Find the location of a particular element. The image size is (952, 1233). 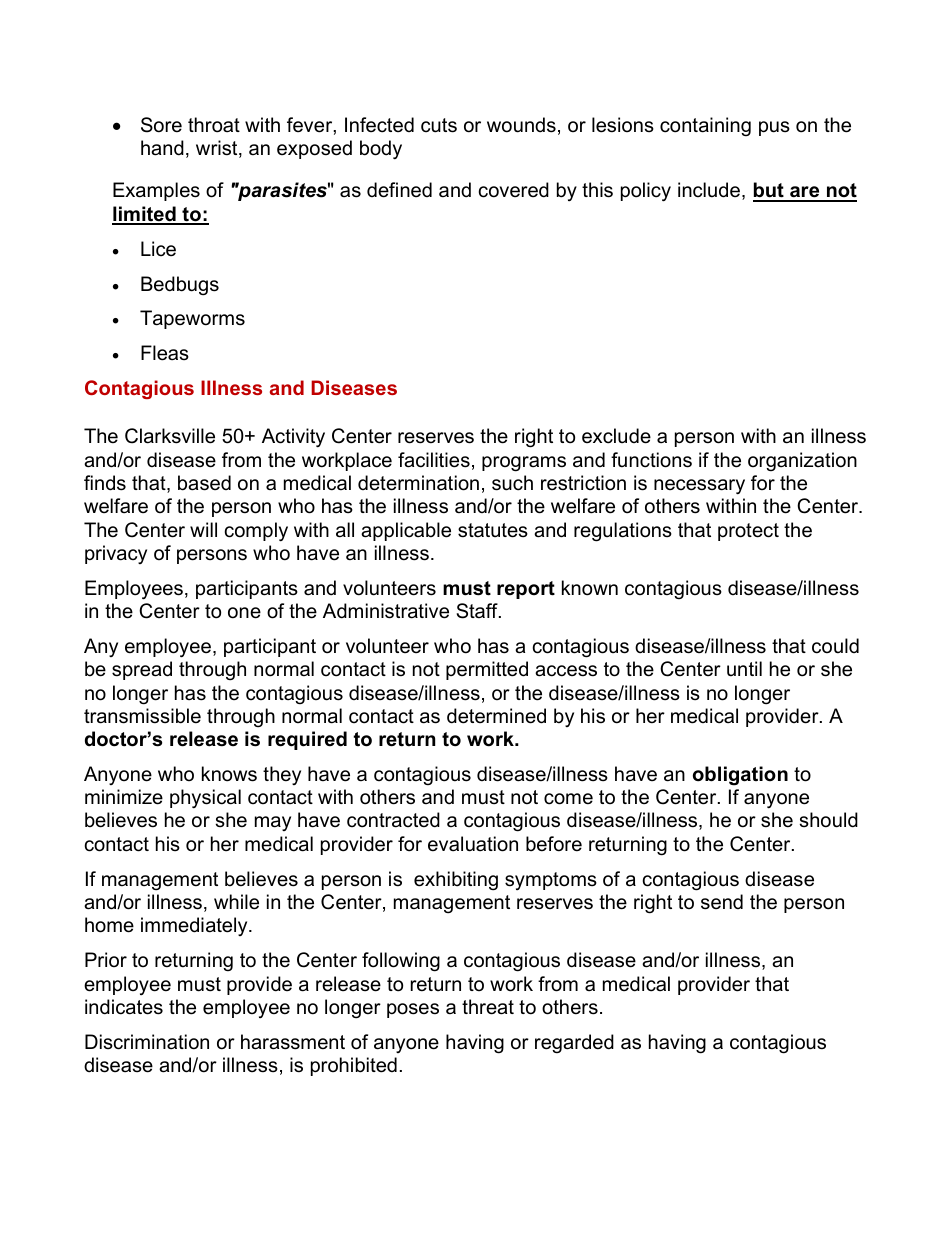

pus is located at coordinates (774, 128).
